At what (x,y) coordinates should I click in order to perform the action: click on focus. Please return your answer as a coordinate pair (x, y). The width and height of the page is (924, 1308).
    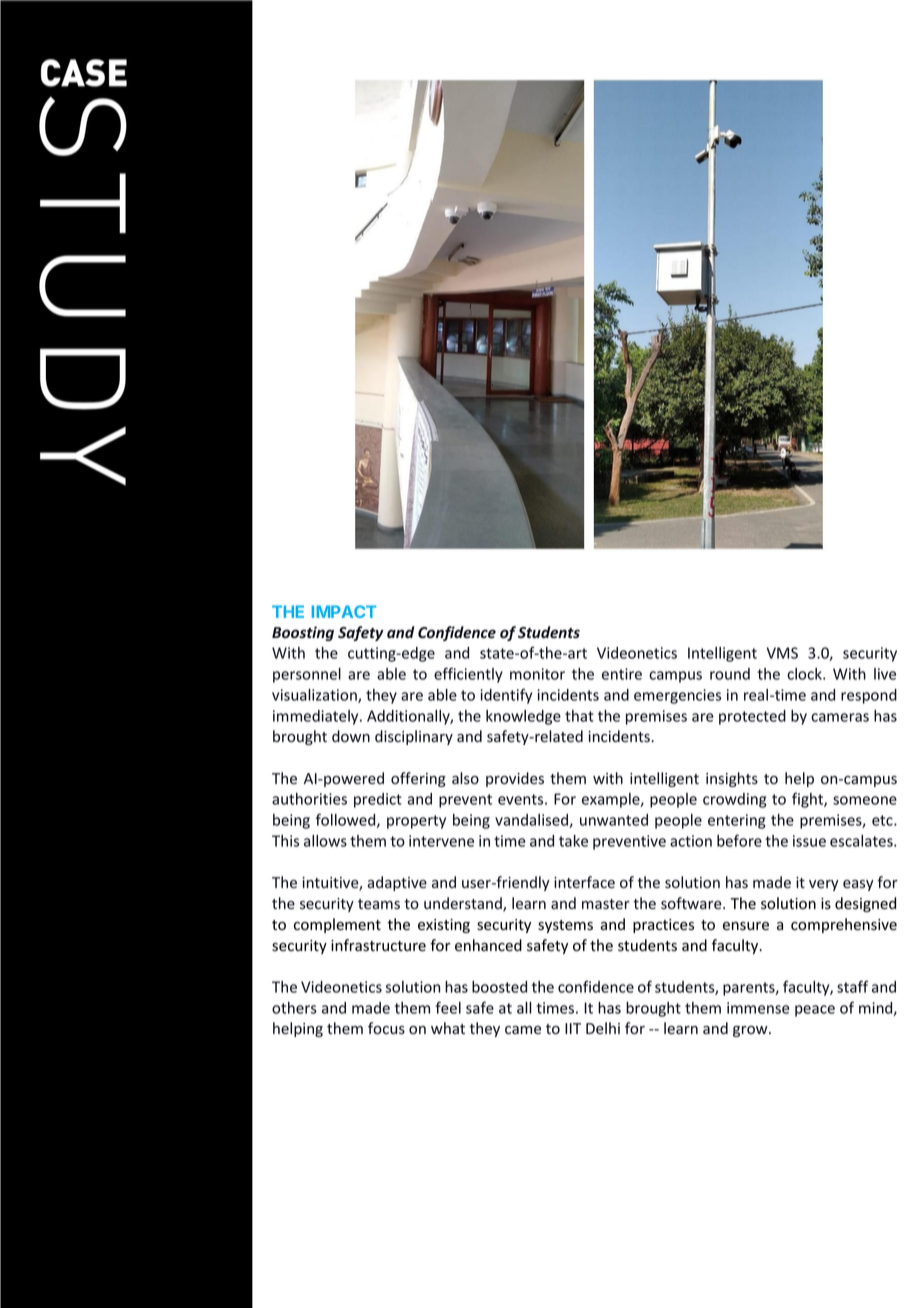
    Looking at the image, I should click on (386, 1028).
